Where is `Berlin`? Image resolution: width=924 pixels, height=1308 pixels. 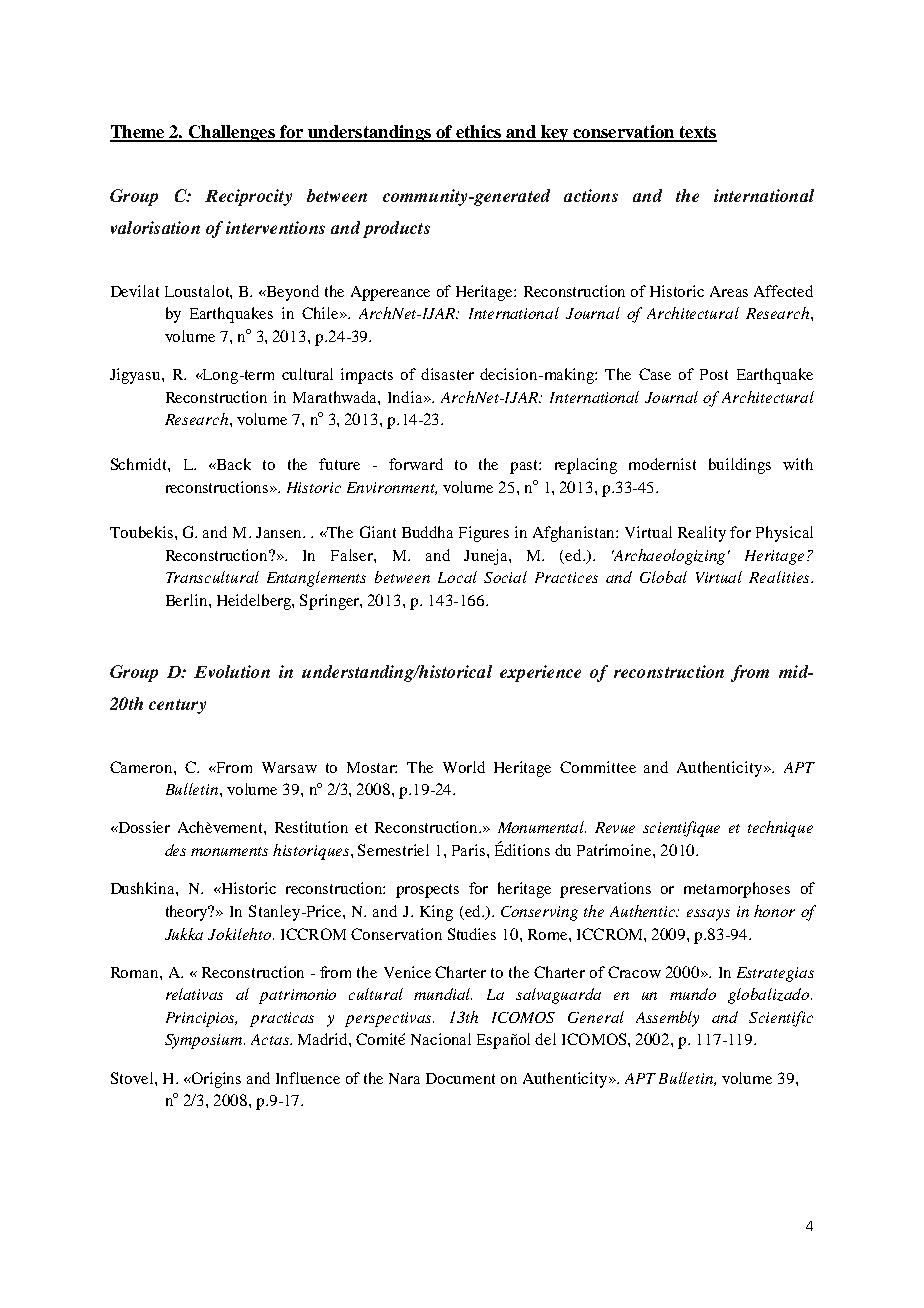
Berlin is located at coordinates (188, 600).
